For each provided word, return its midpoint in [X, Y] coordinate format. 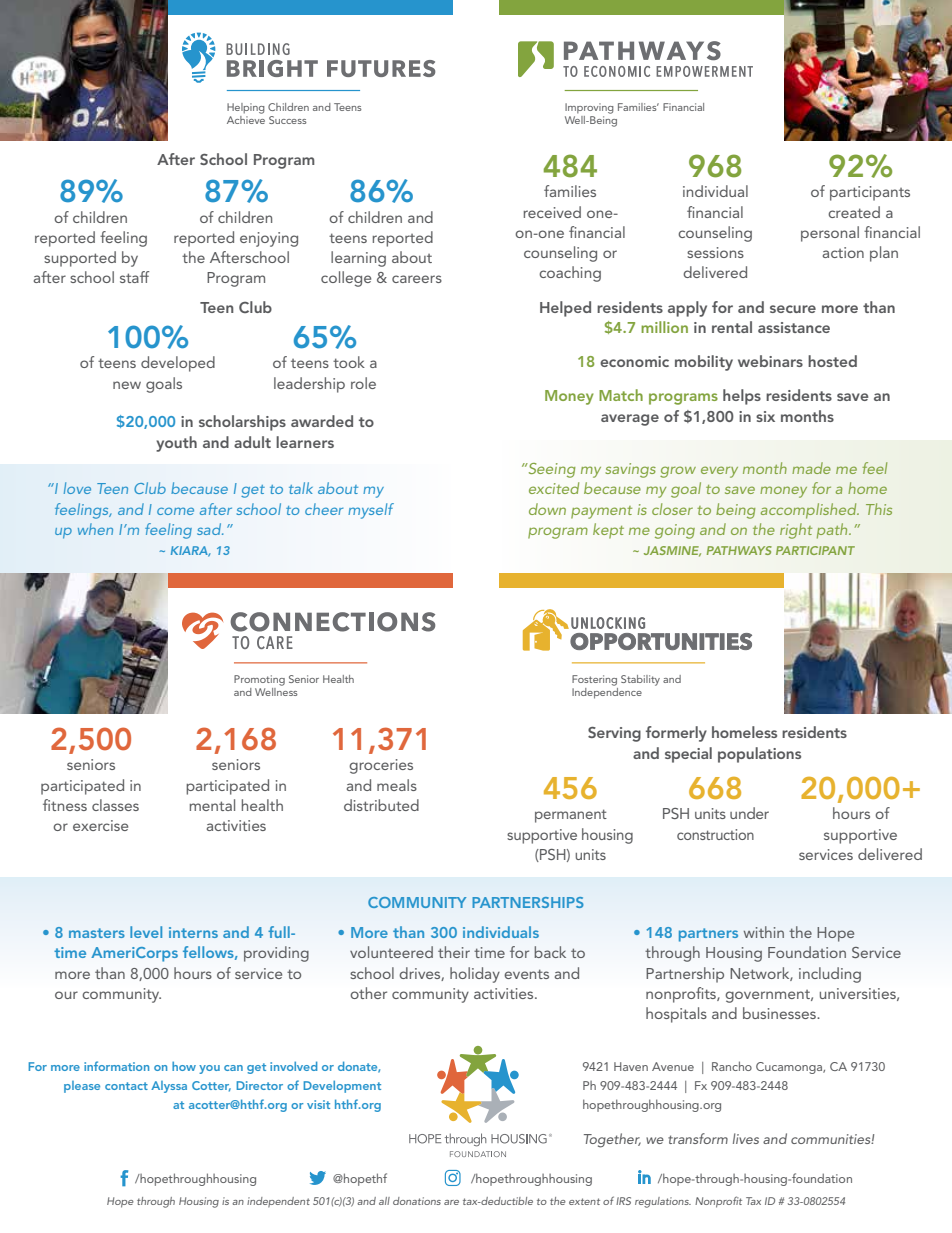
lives [746, 1138]
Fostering [594, 680]
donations [417, 1201]
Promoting [259, 680]
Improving [589, 108]
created [854, 212]
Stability [640, 680]
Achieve [246, 118]
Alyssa [169, 1087]
